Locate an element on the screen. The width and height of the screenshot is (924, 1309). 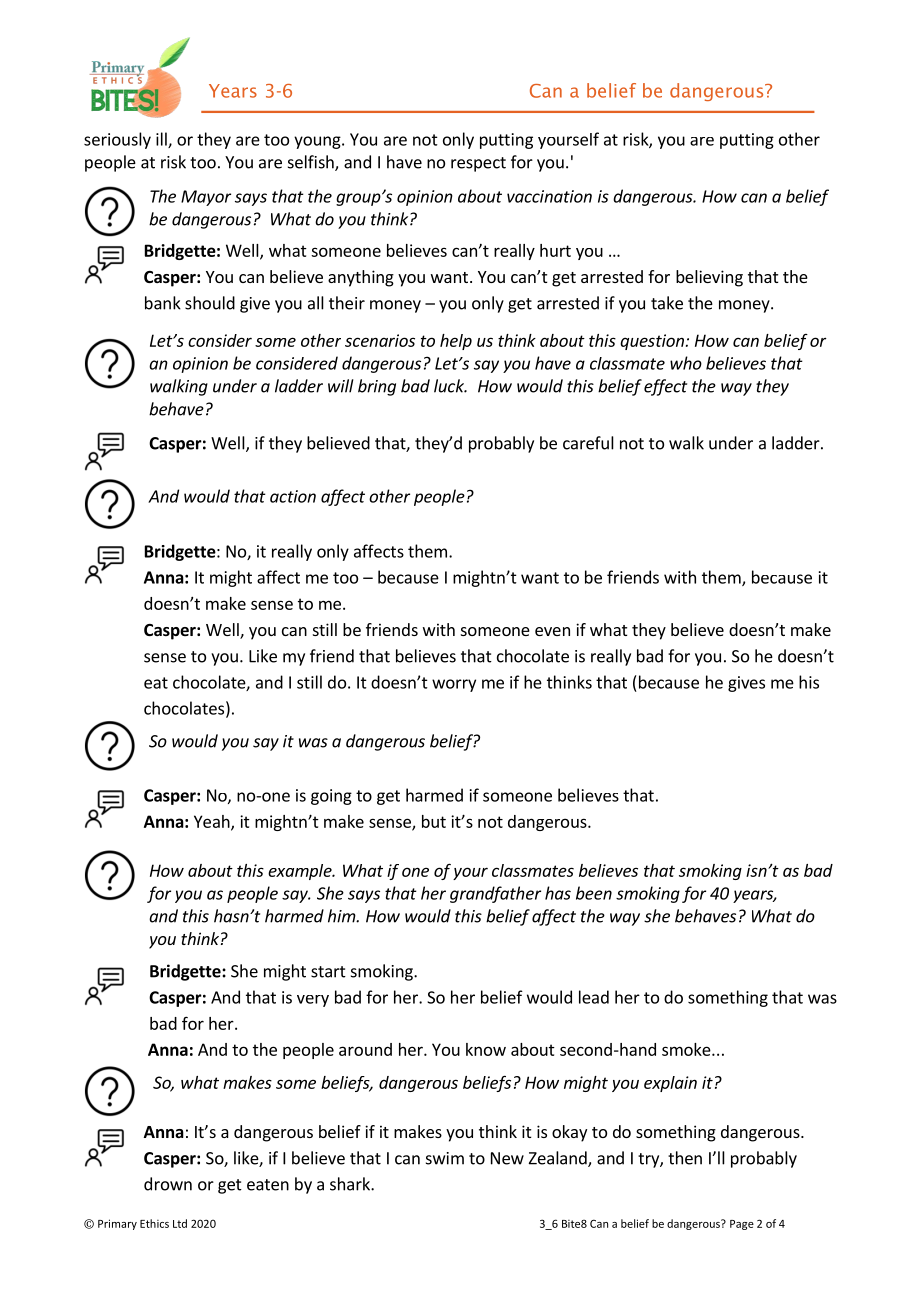
swim is located at coordinates (445, 1158).
